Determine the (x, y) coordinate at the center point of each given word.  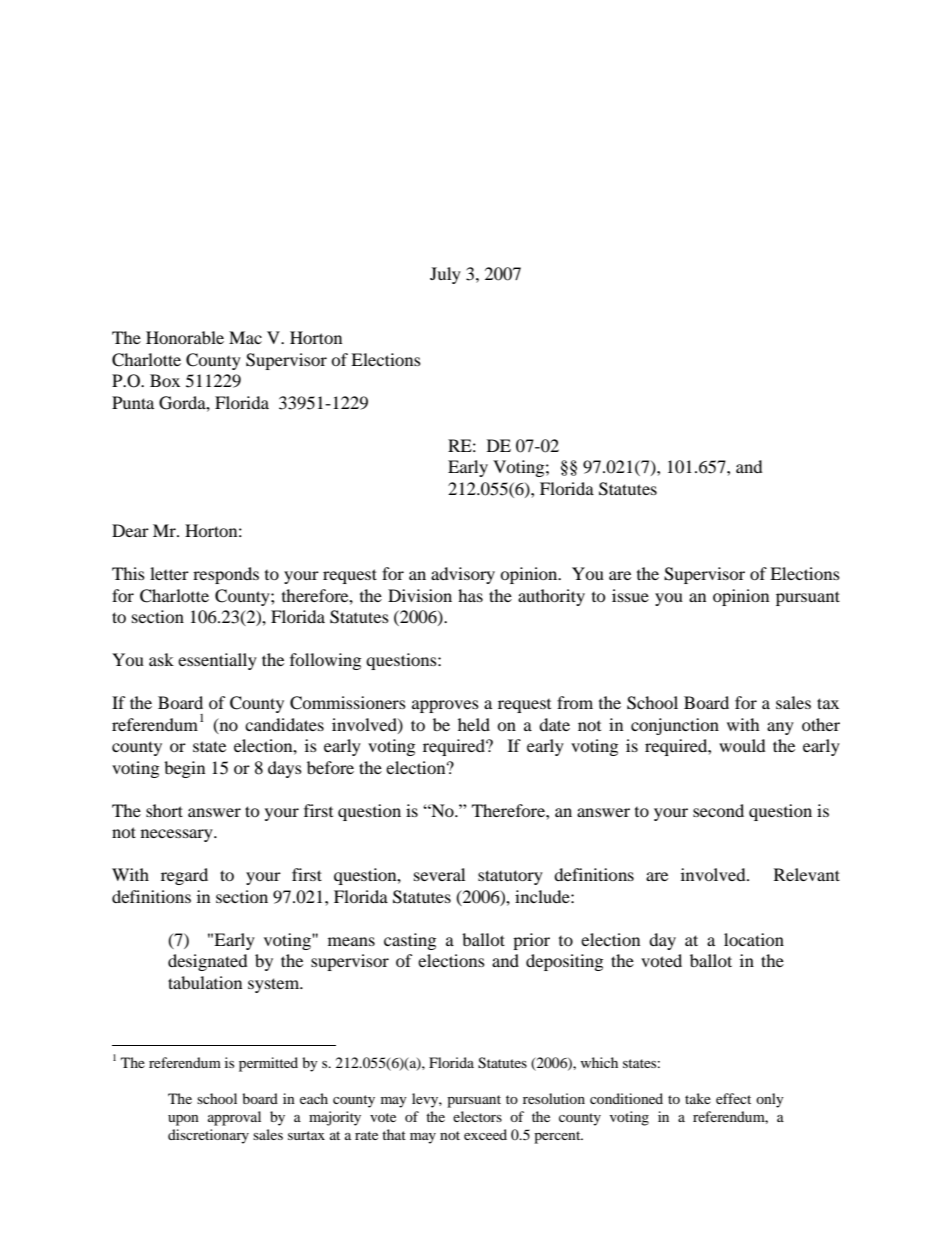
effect (733, 1098)
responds (226, 575)
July (445, 275)
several (439, 874)
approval (234, 1118)
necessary (178, 835)
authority (551, 597)
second (718, 810)
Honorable (185, 337)
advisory (463, 575)
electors (477, 1116)
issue (630, 595)
